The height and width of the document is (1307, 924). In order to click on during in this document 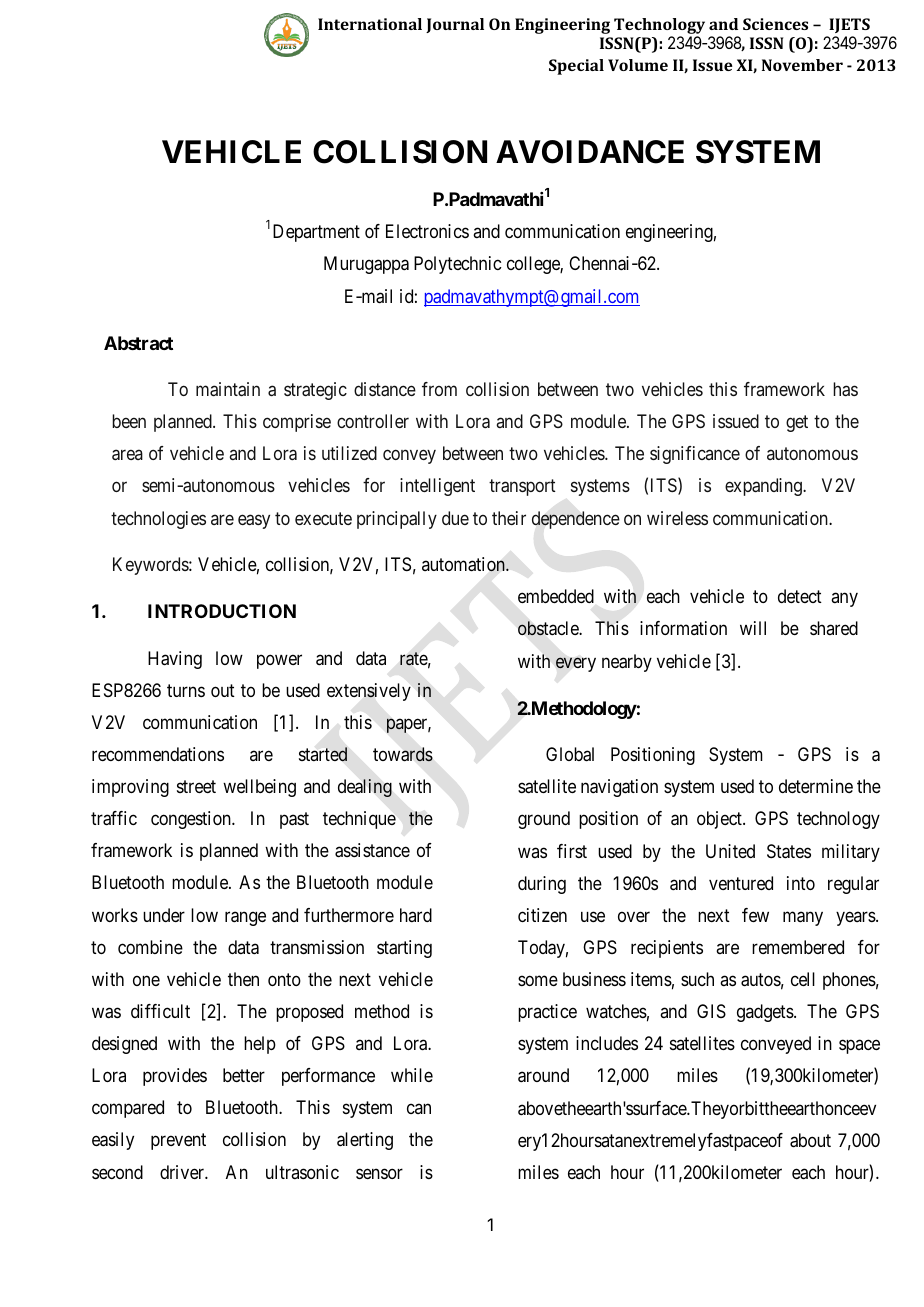, I will do `click(542, 885)`.
